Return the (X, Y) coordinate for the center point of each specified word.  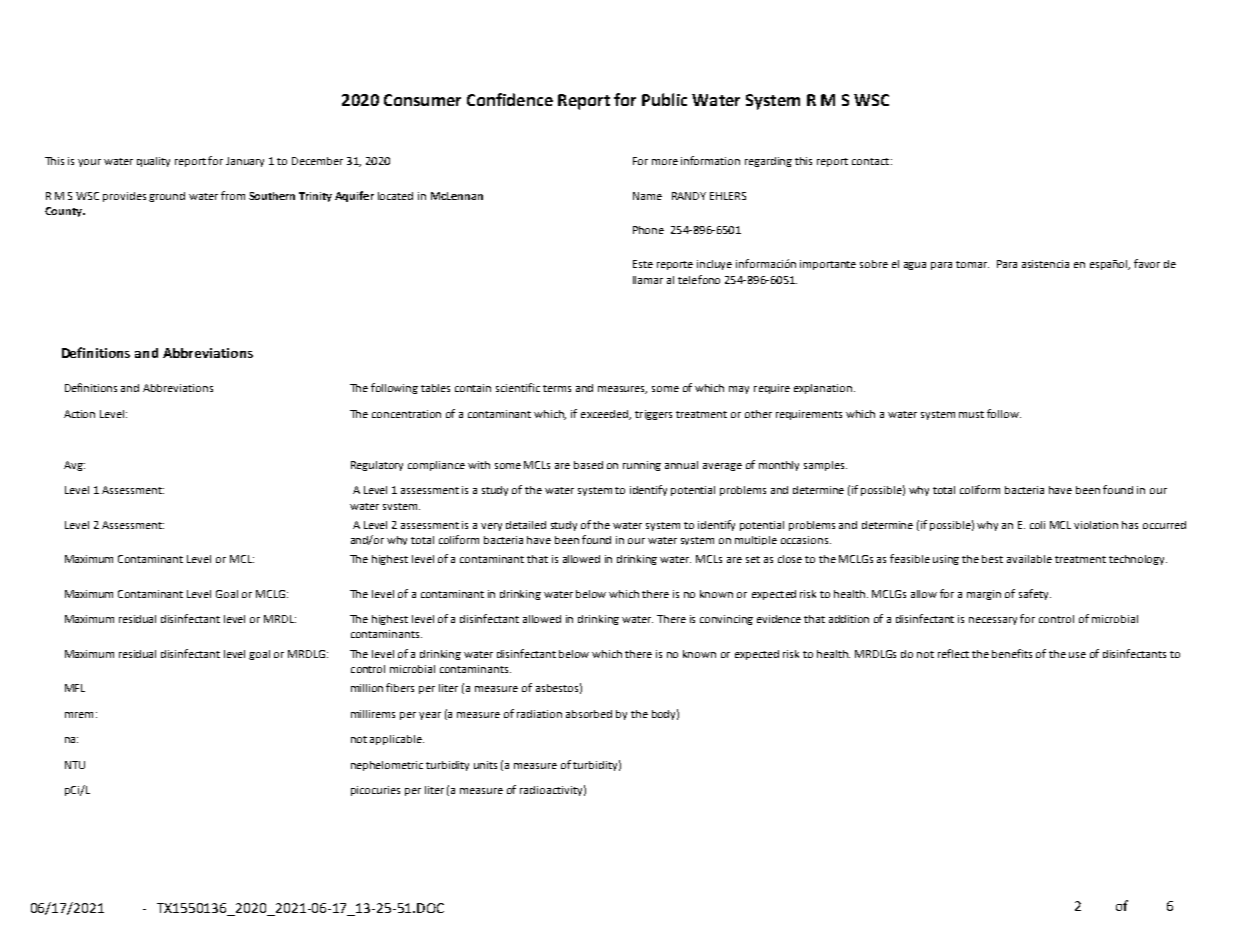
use (1077, 655)
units (485, 765)
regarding (768, 162)
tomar (972, 264)
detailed (526, 525)
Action (79, 414)
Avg (74, 466)
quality (153, 162)
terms (557, 388)
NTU (75, 765)
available (1029, 559)
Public (664, 99)
